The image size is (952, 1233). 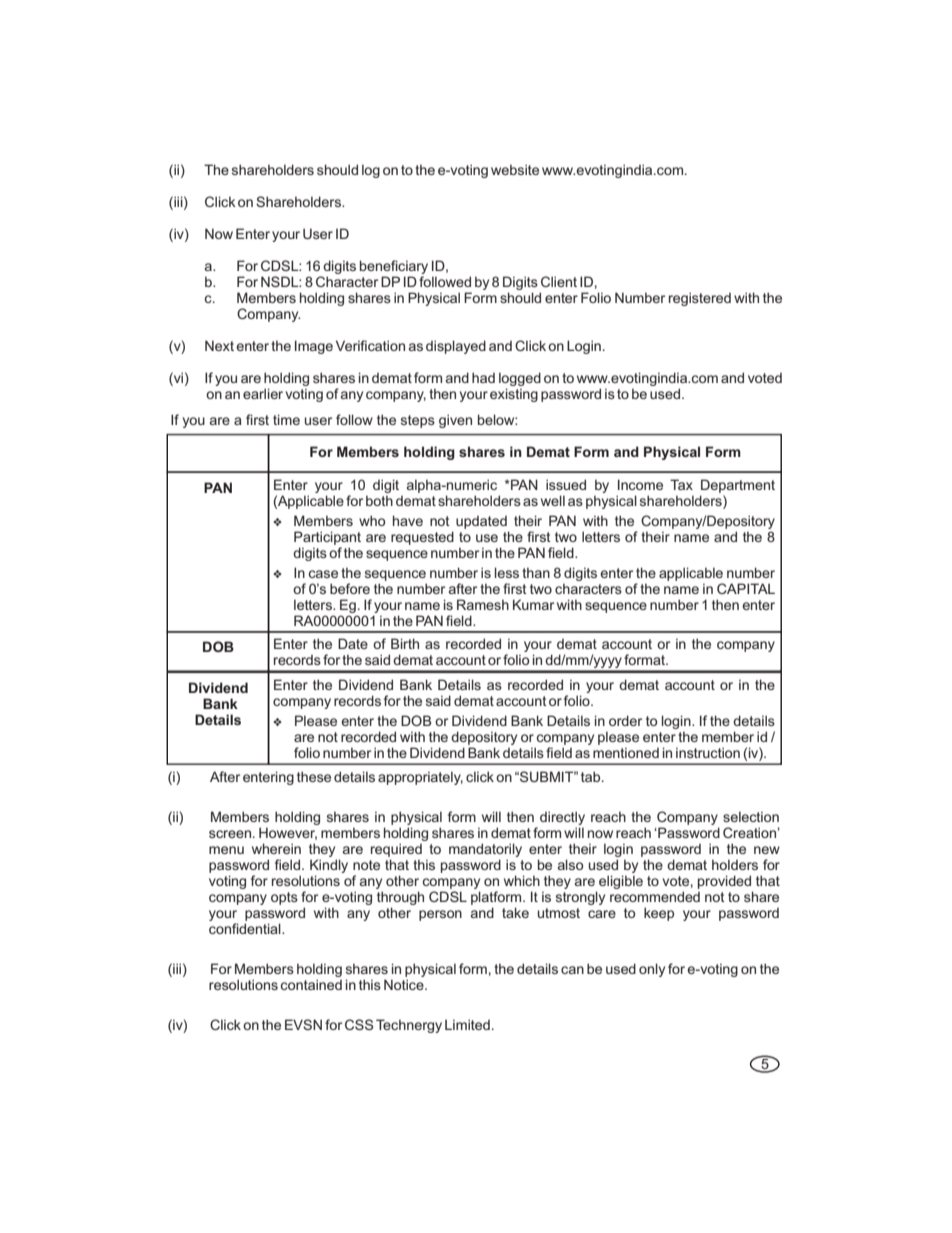 I want to click on these, so click(x=314, y=776).
